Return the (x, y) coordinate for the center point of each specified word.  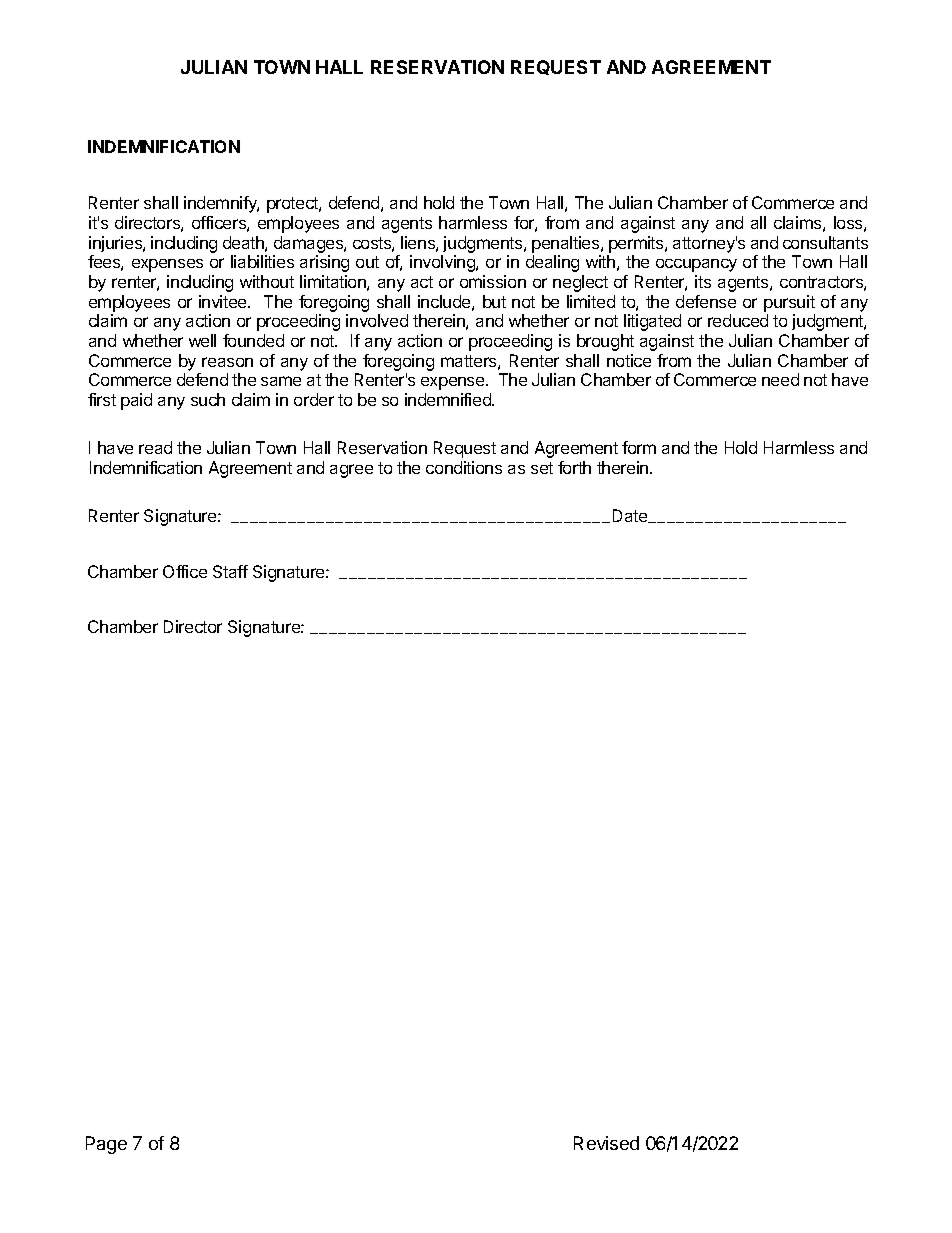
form (639, 447)
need (780, 379)
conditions (464, 467)
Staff (230, 571)
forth (574, 467)
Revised (606, 1143)
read (155, 447)
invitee (224, 301)
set (542, 468)
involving (443, 263)
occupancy (696, 265)
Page (106, 1145)
